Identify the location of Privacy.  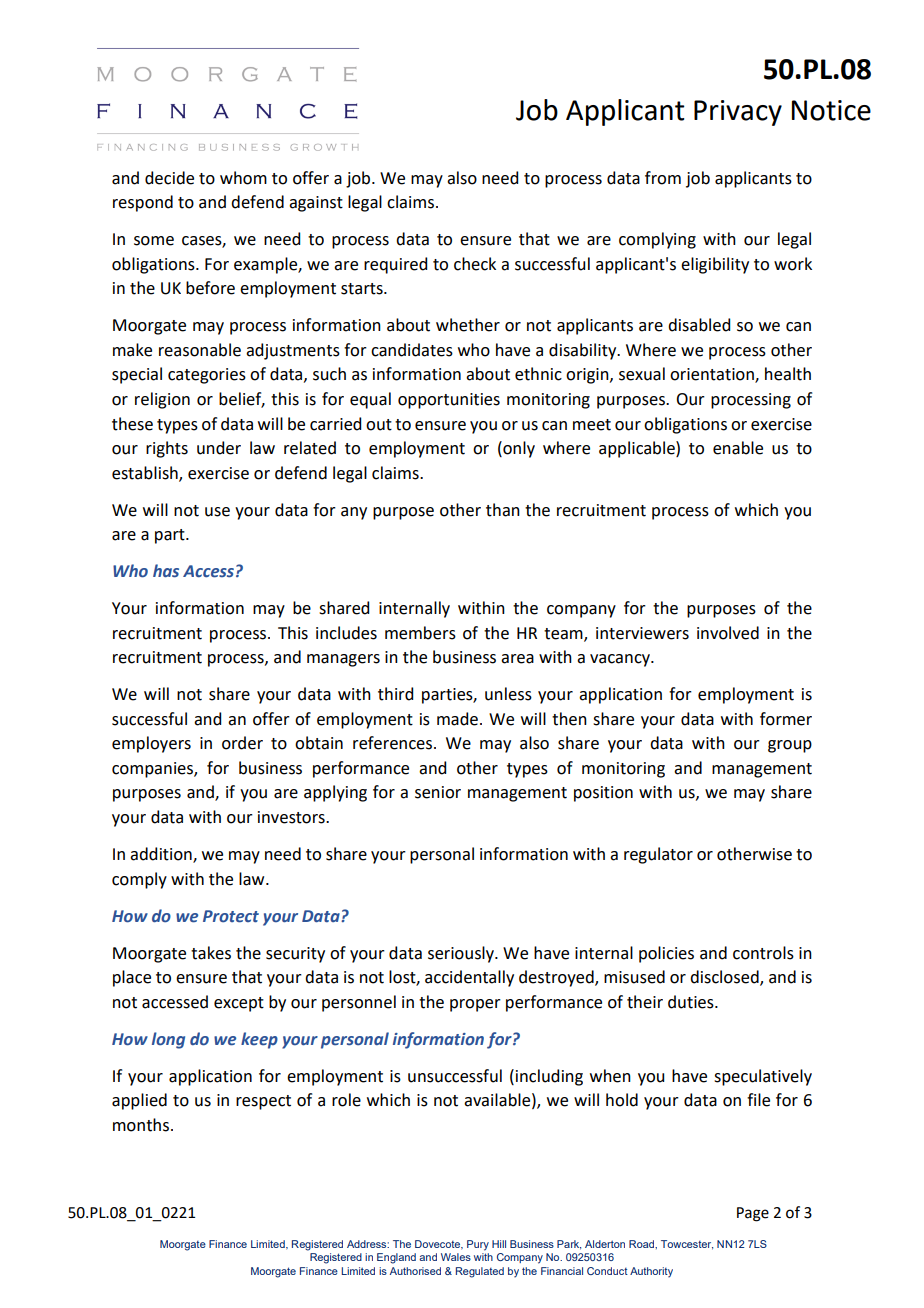
(738, 113).
